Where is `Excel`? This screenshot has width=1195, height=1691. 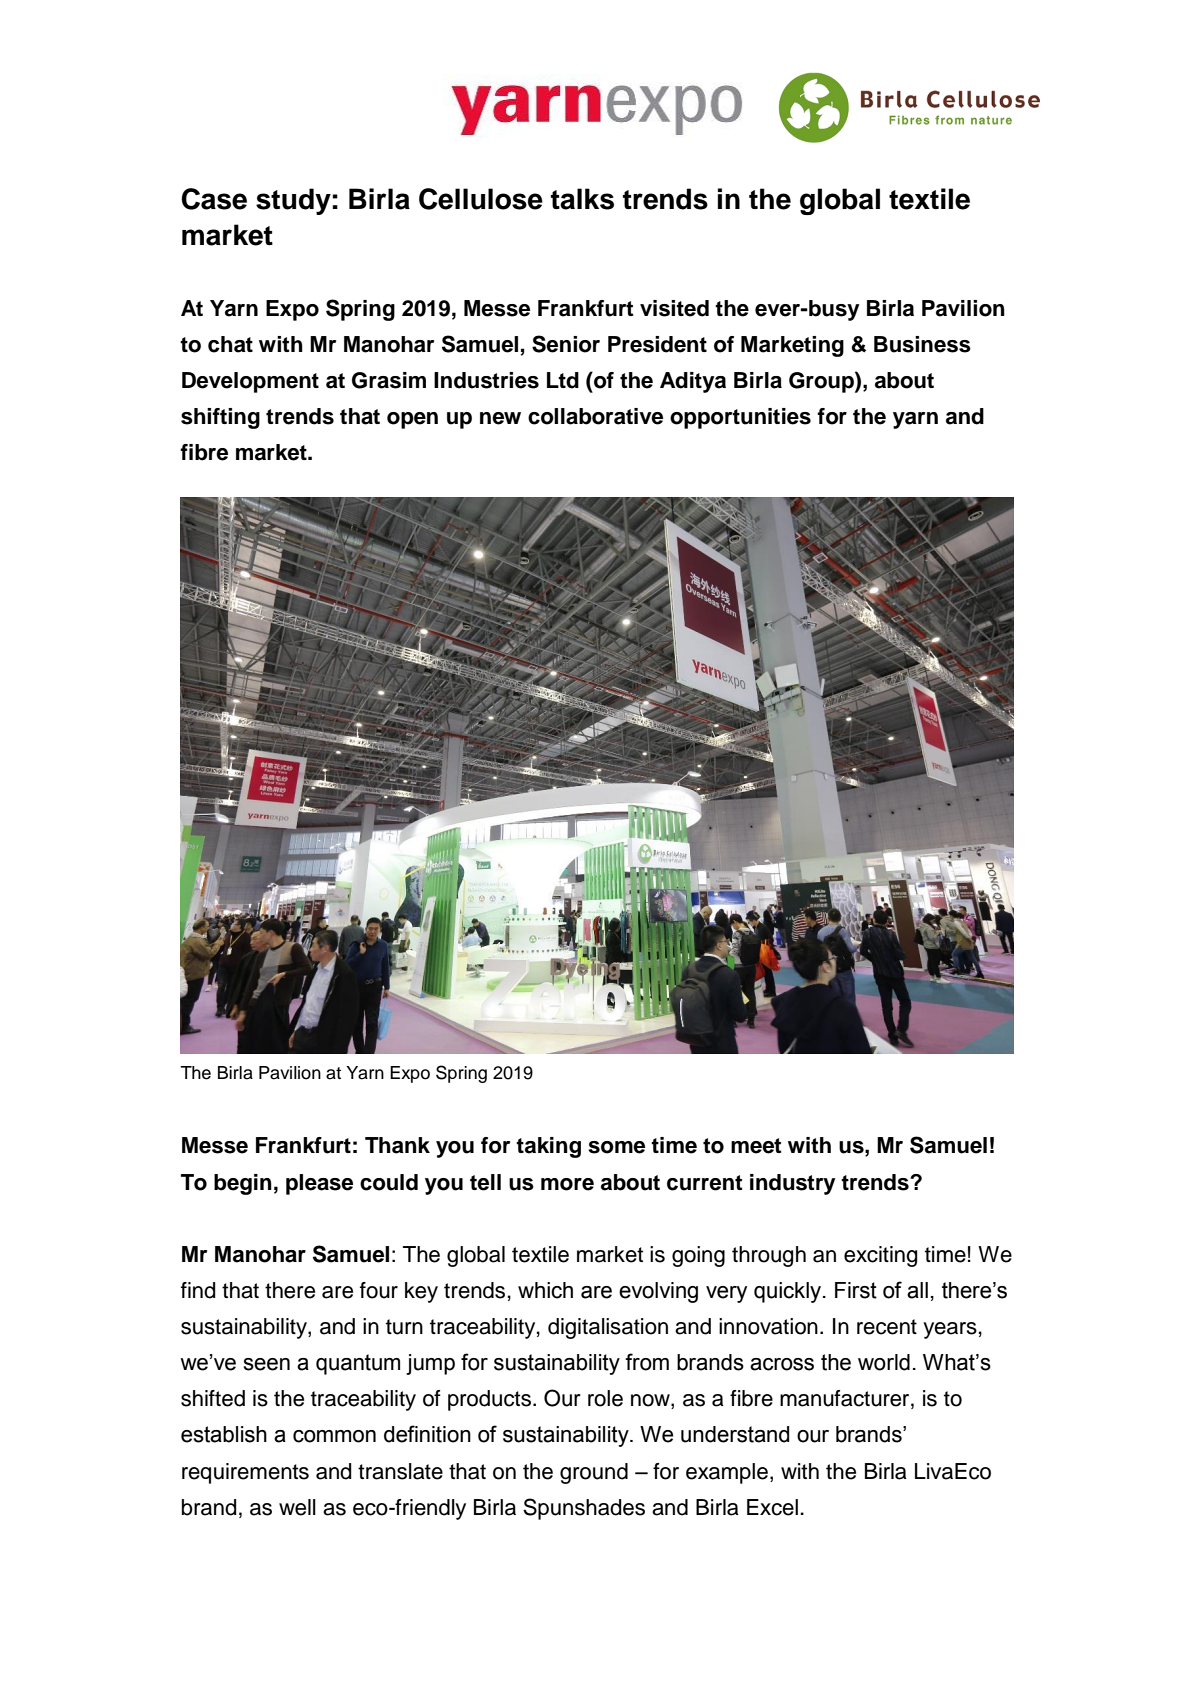 Excel is located at coordinates (772, 1507).
